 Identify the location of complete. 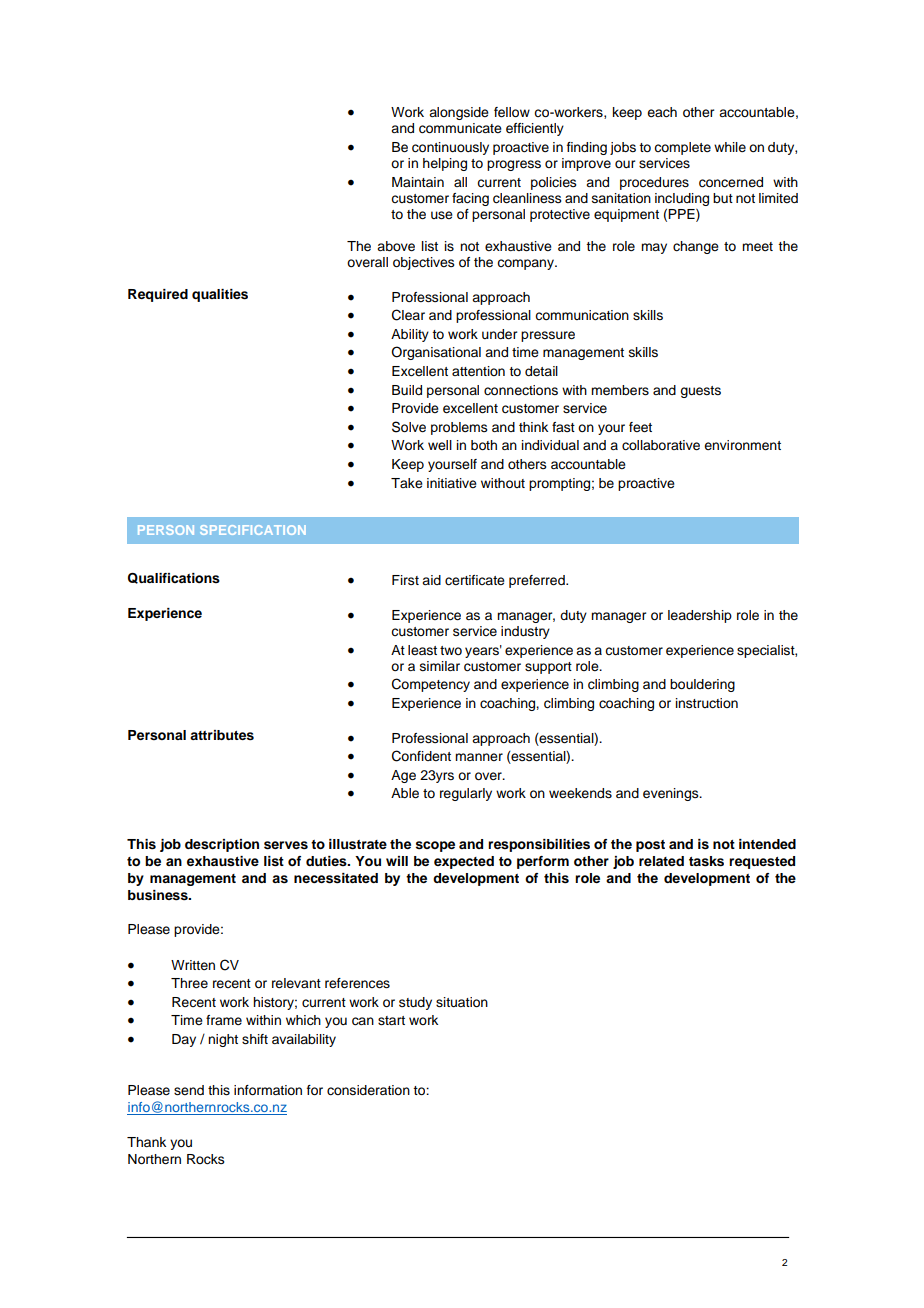
(682, 148).
